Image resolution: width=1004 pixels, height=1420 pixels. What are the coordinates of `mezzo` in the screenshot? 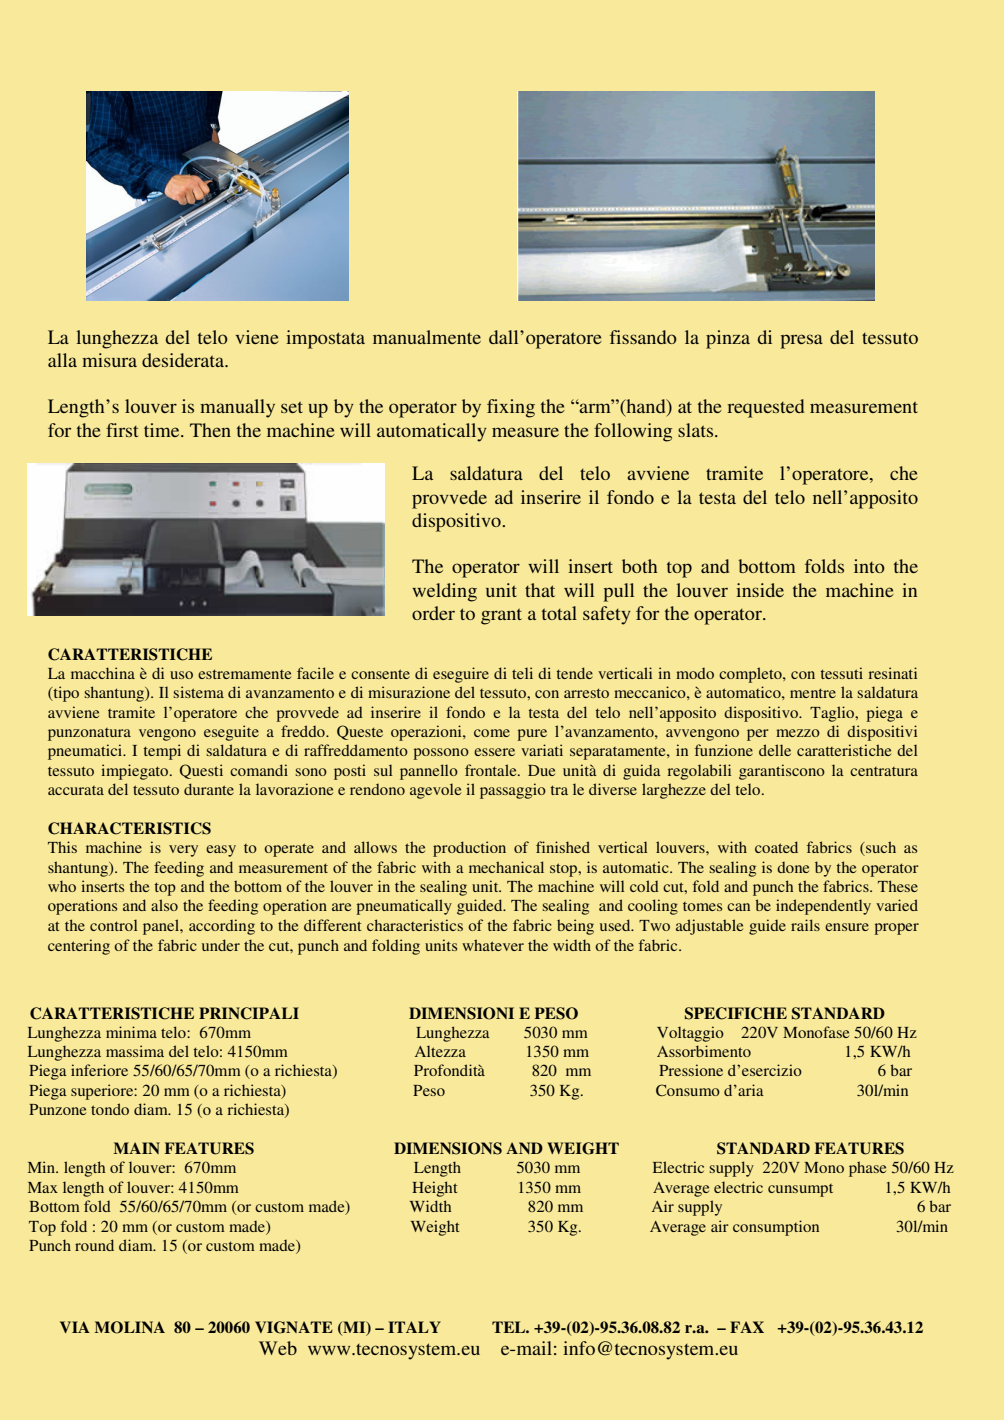 It's located at (798, 733).
